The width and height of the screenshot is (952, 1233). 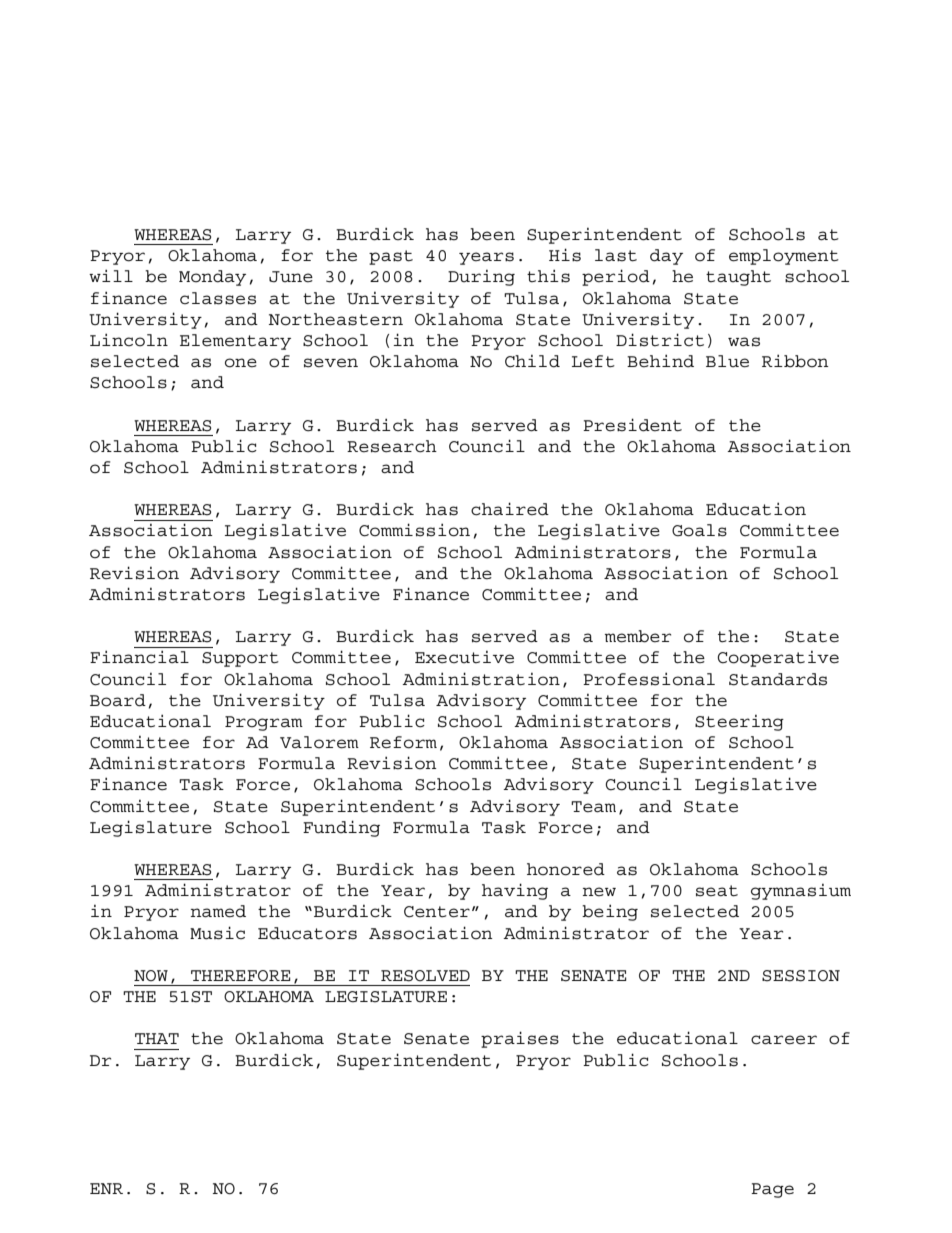 What do you see at coordinates (481, 278) in the screenshot?
I see `During` at bounding box center [481, 278].
